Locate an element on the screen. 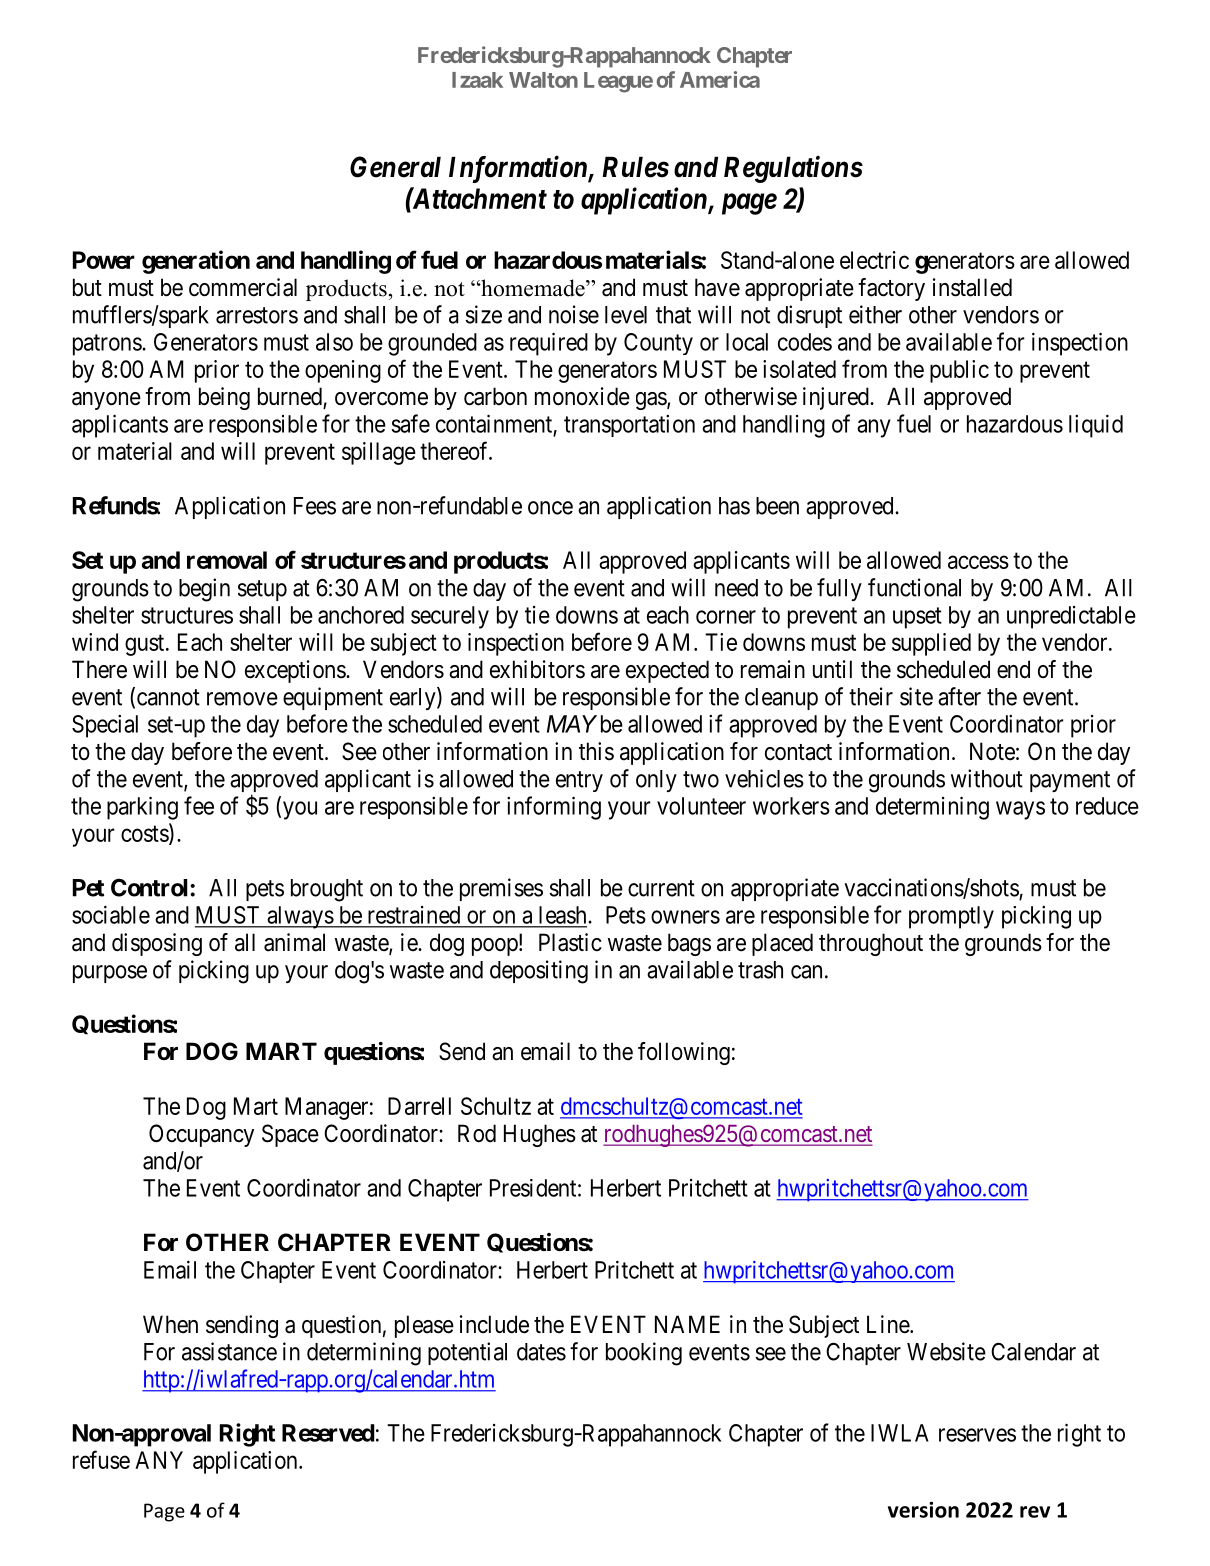 The width and height of the screenshot is (1210, 1566). Walton is located at coordinates (543, 80).
